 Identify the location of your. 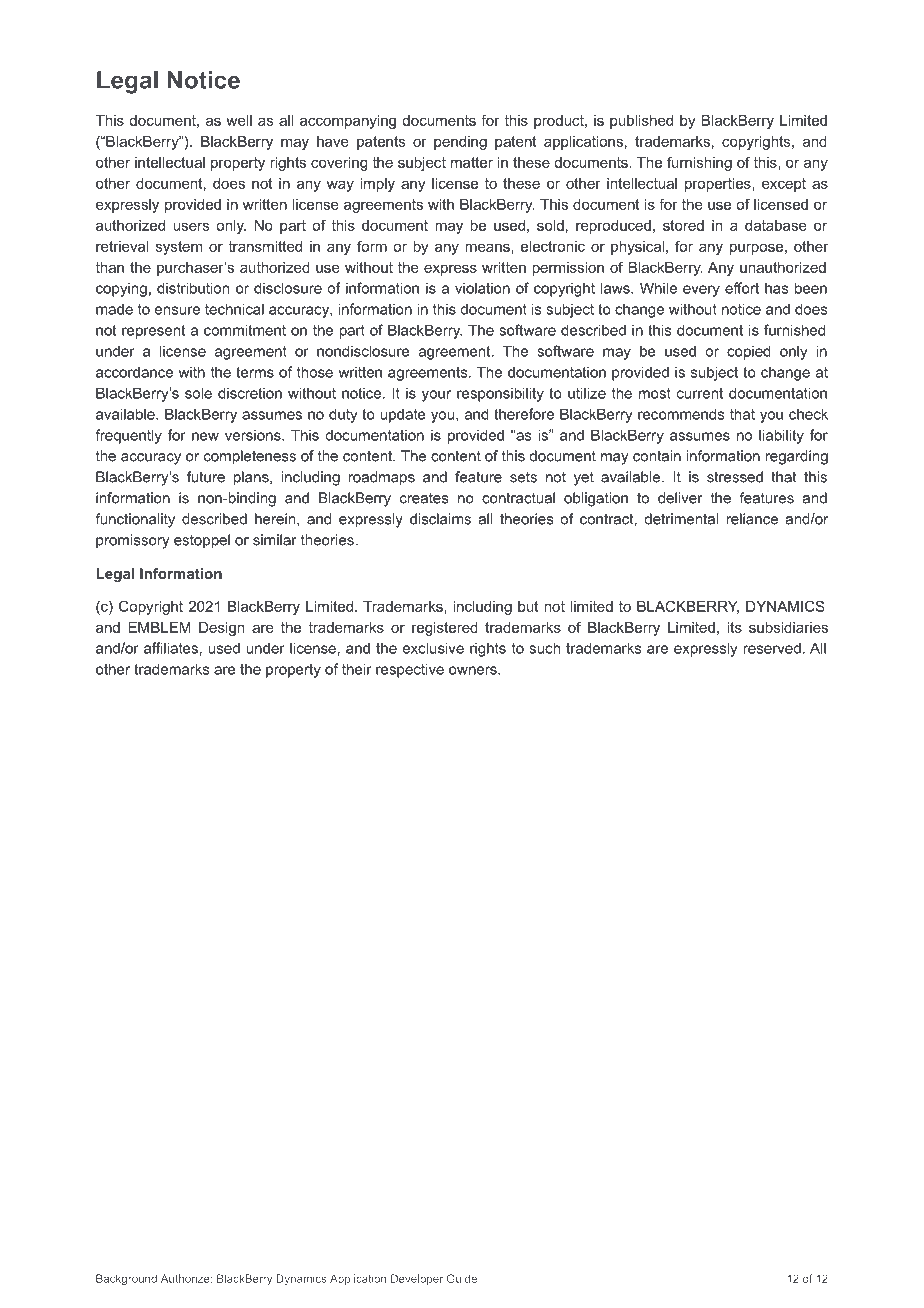
(436, 396).
